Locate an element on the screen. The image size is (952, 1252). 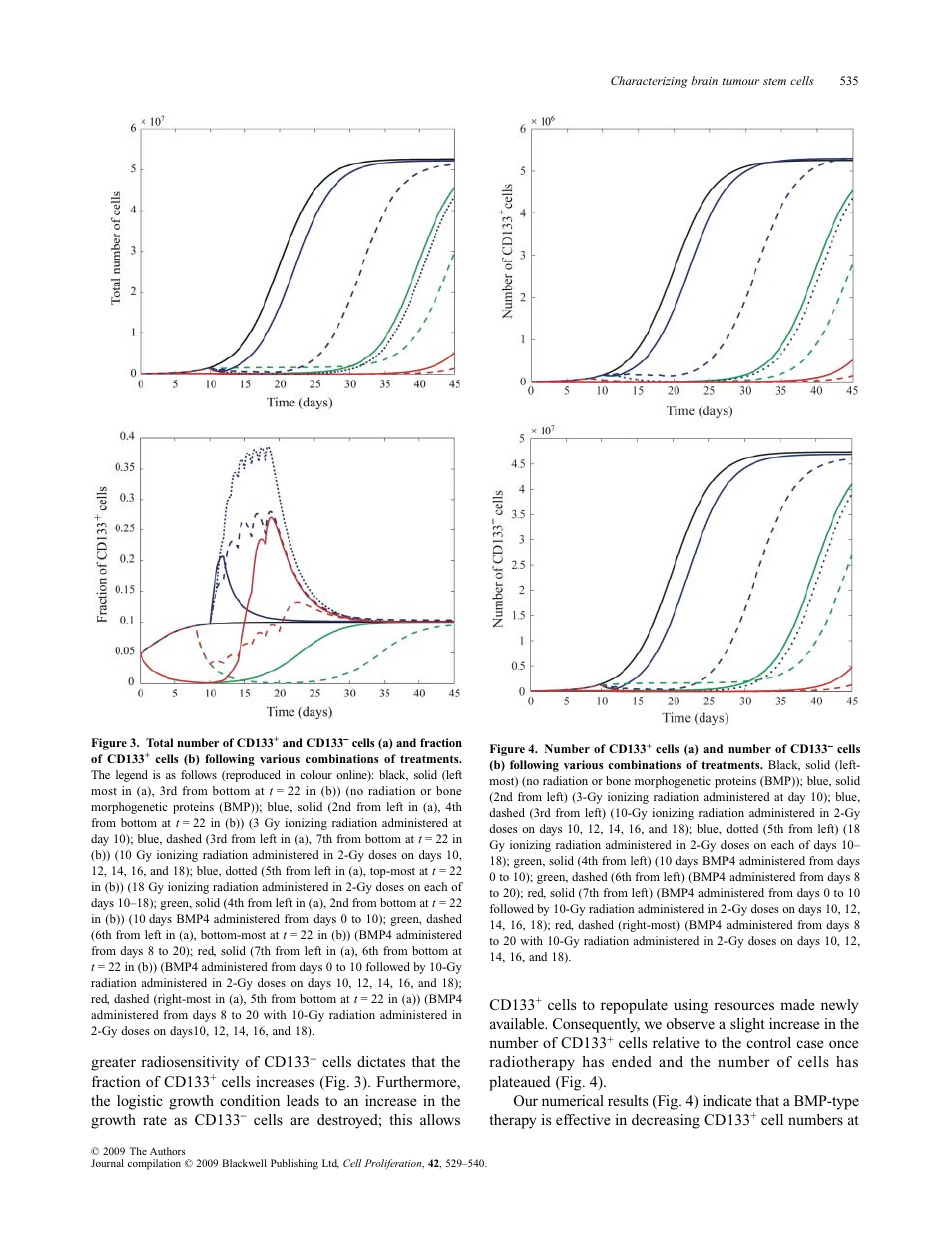
Characterizing is located at coordinates (649, 82).
